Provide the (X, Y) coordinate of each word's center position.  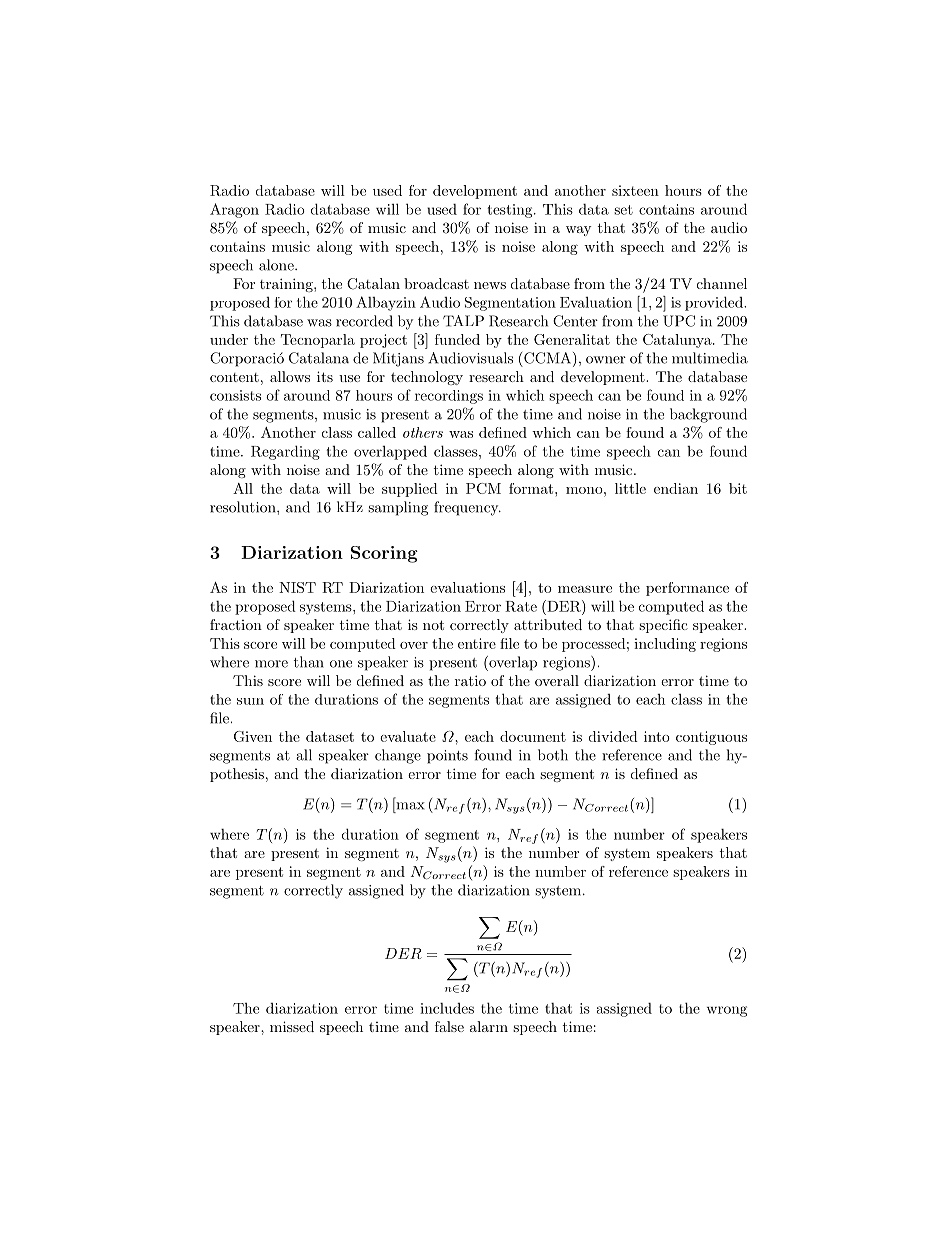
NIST (297, 587)
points (447, 757)
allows (290, 376)
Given (253, 736)
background (708, 415)
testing (511, 211)
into (657, 736)
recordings (449, 397)
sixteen (635, 190)
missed (292, 1026)
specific (663, 626)
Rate (521, 606)
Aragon (234, 210)
